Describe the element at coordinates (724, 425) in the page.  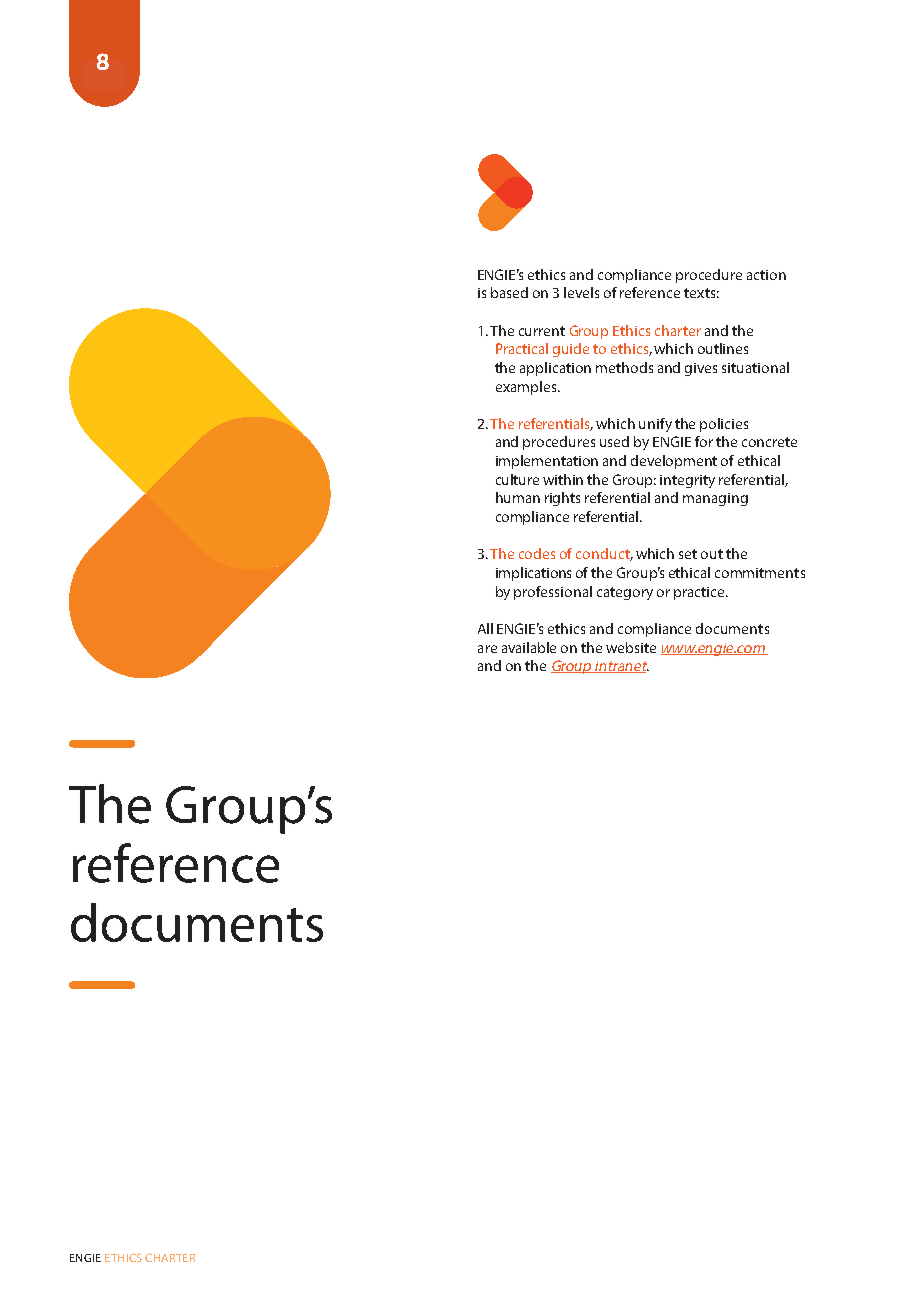
I see `policies` at that location.
